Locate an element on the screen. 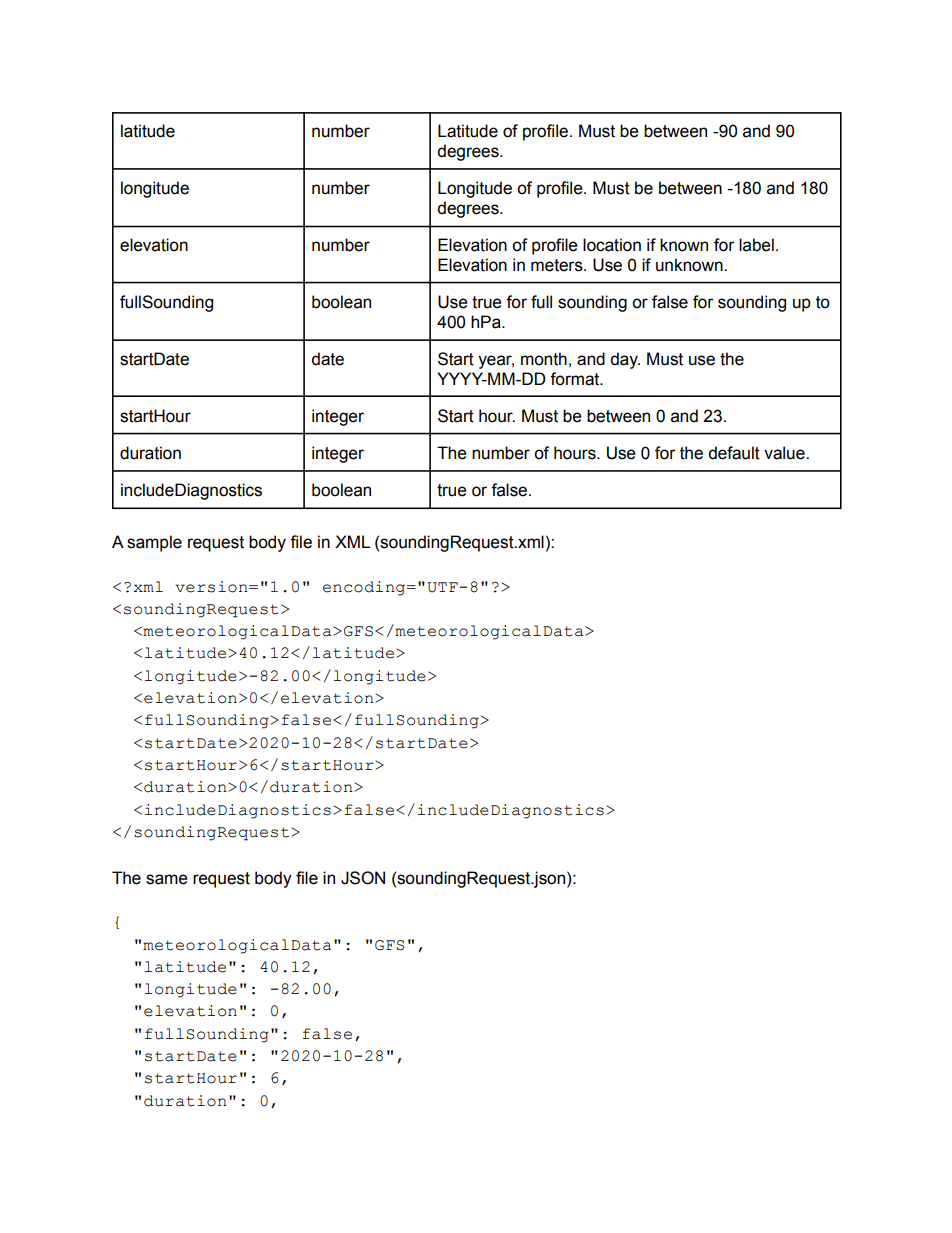 The width and height of the screenshot is (952, 1233). day is located at coordinates (625, 360).
